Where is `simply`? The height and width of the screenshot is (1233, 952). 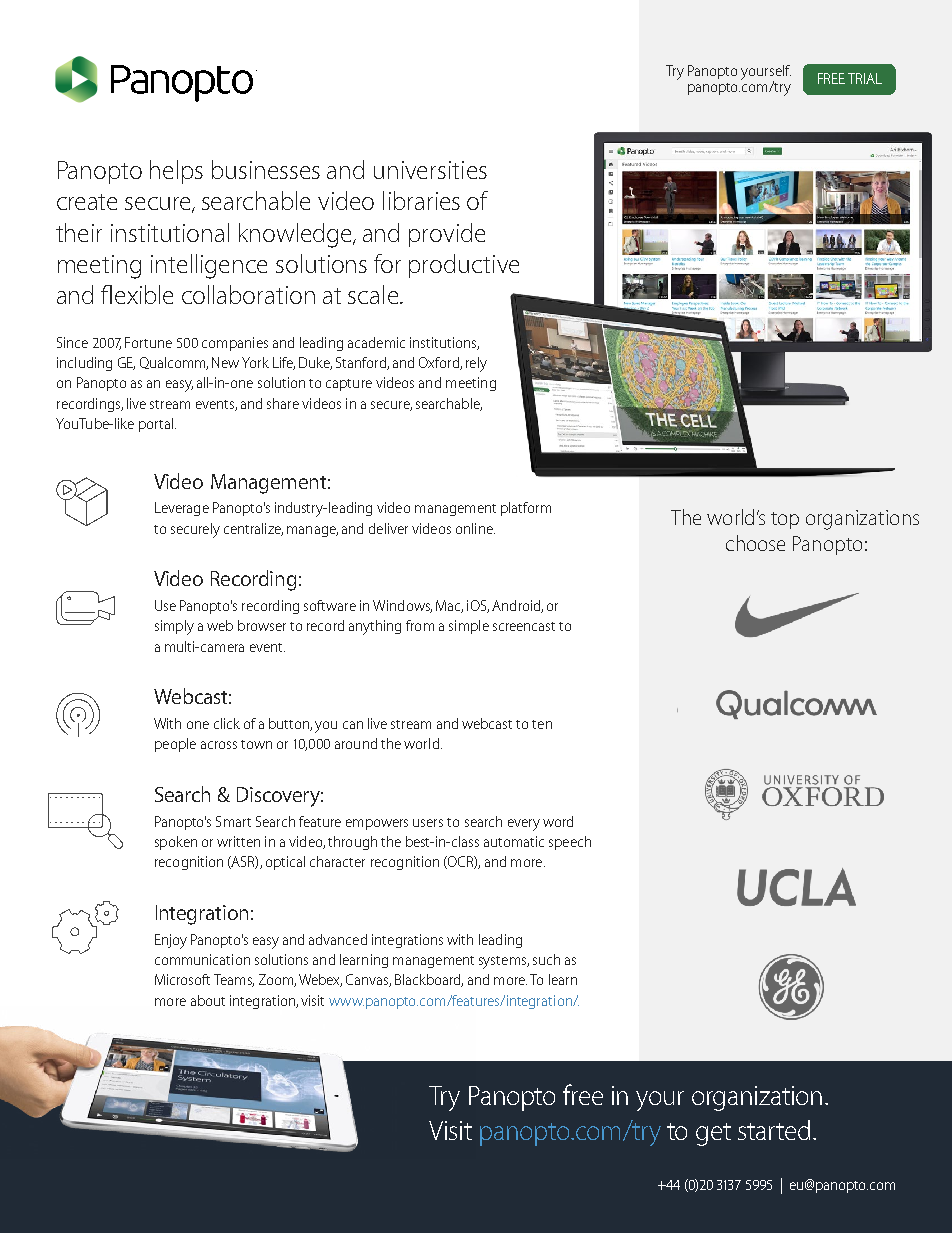
simply is located at coordinates (174, 627).
